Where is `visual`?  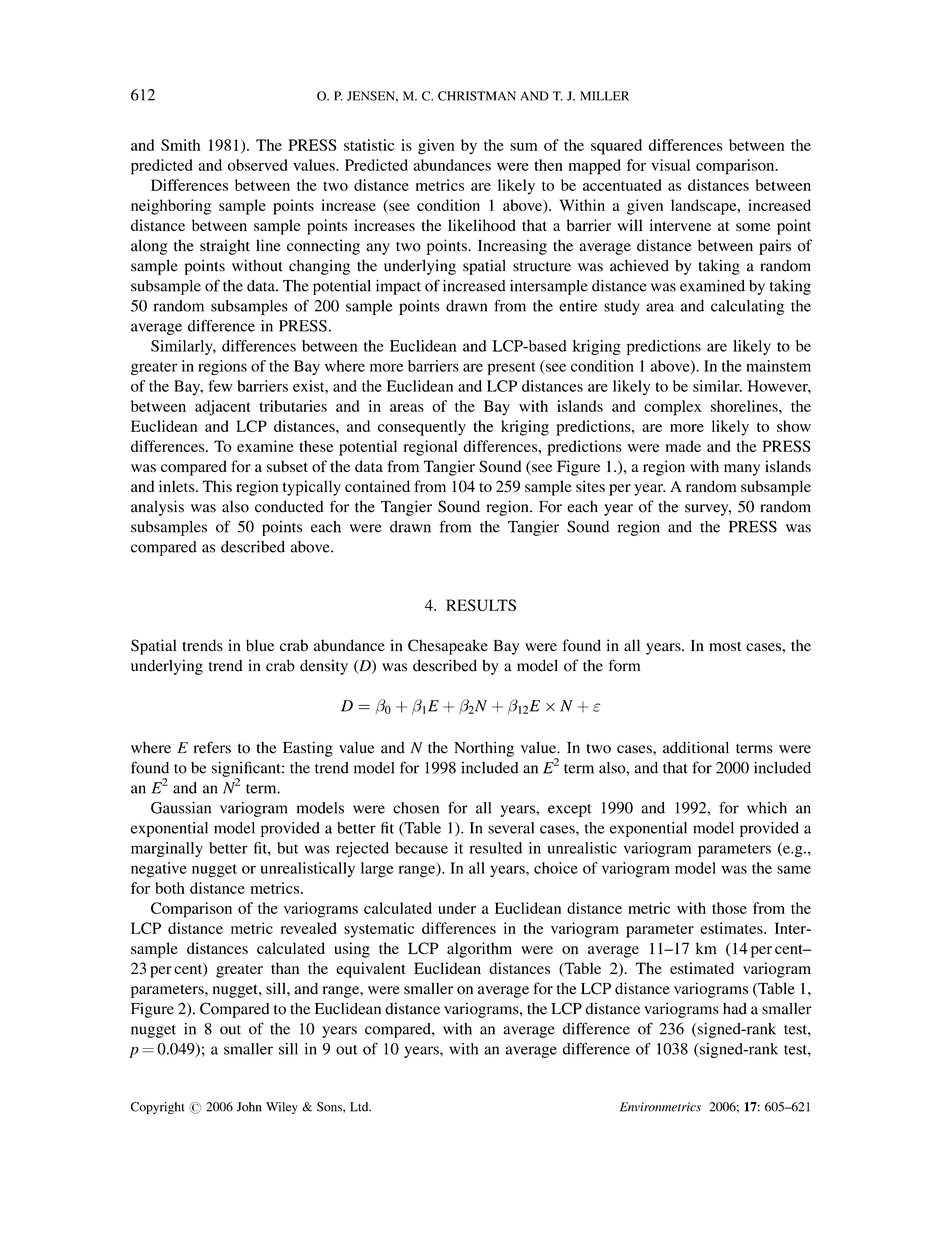 visual is located at coordinates (670, 165).
